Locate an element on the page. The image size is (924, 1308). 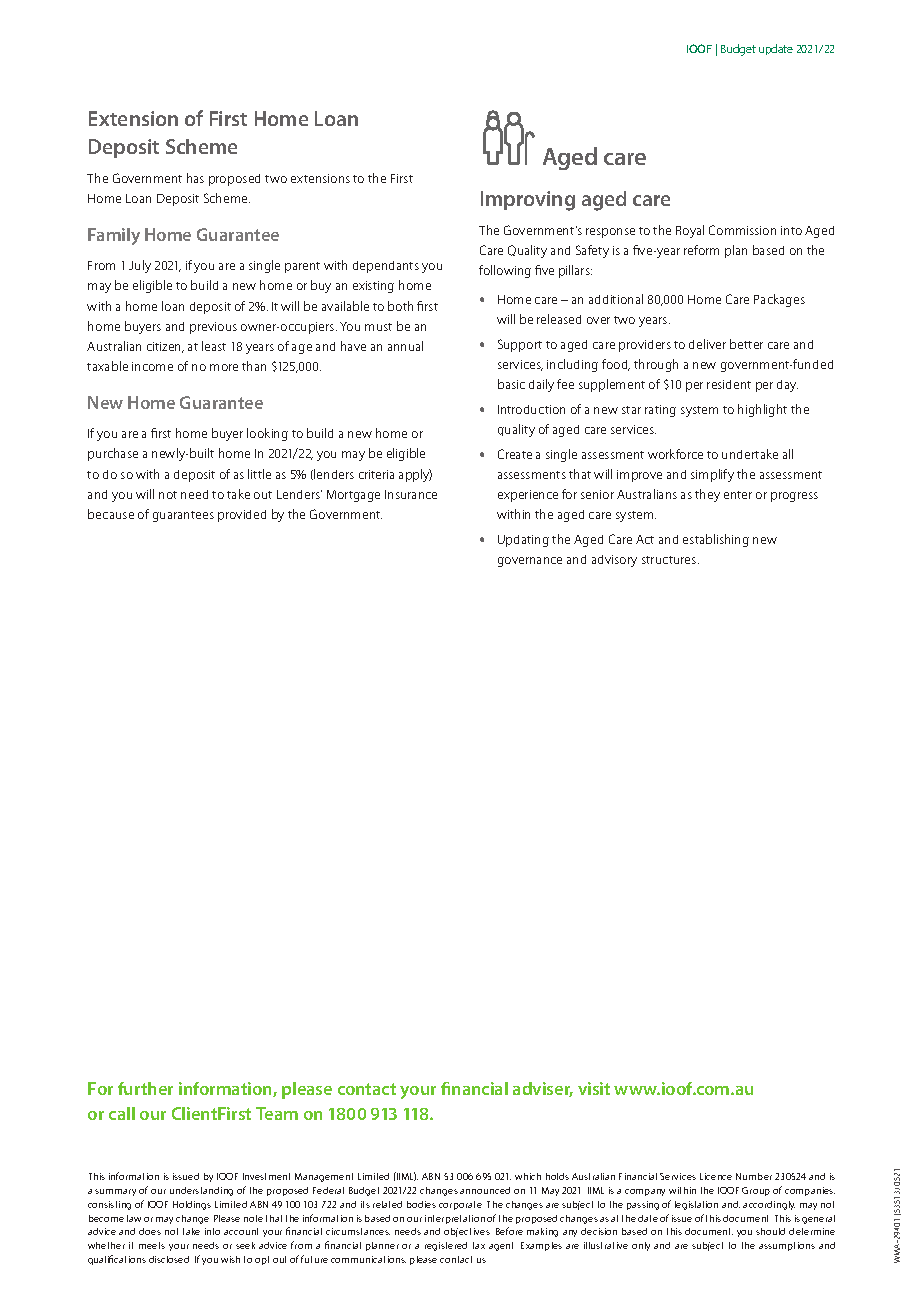
Updating is located at coordinates (523, 541).
